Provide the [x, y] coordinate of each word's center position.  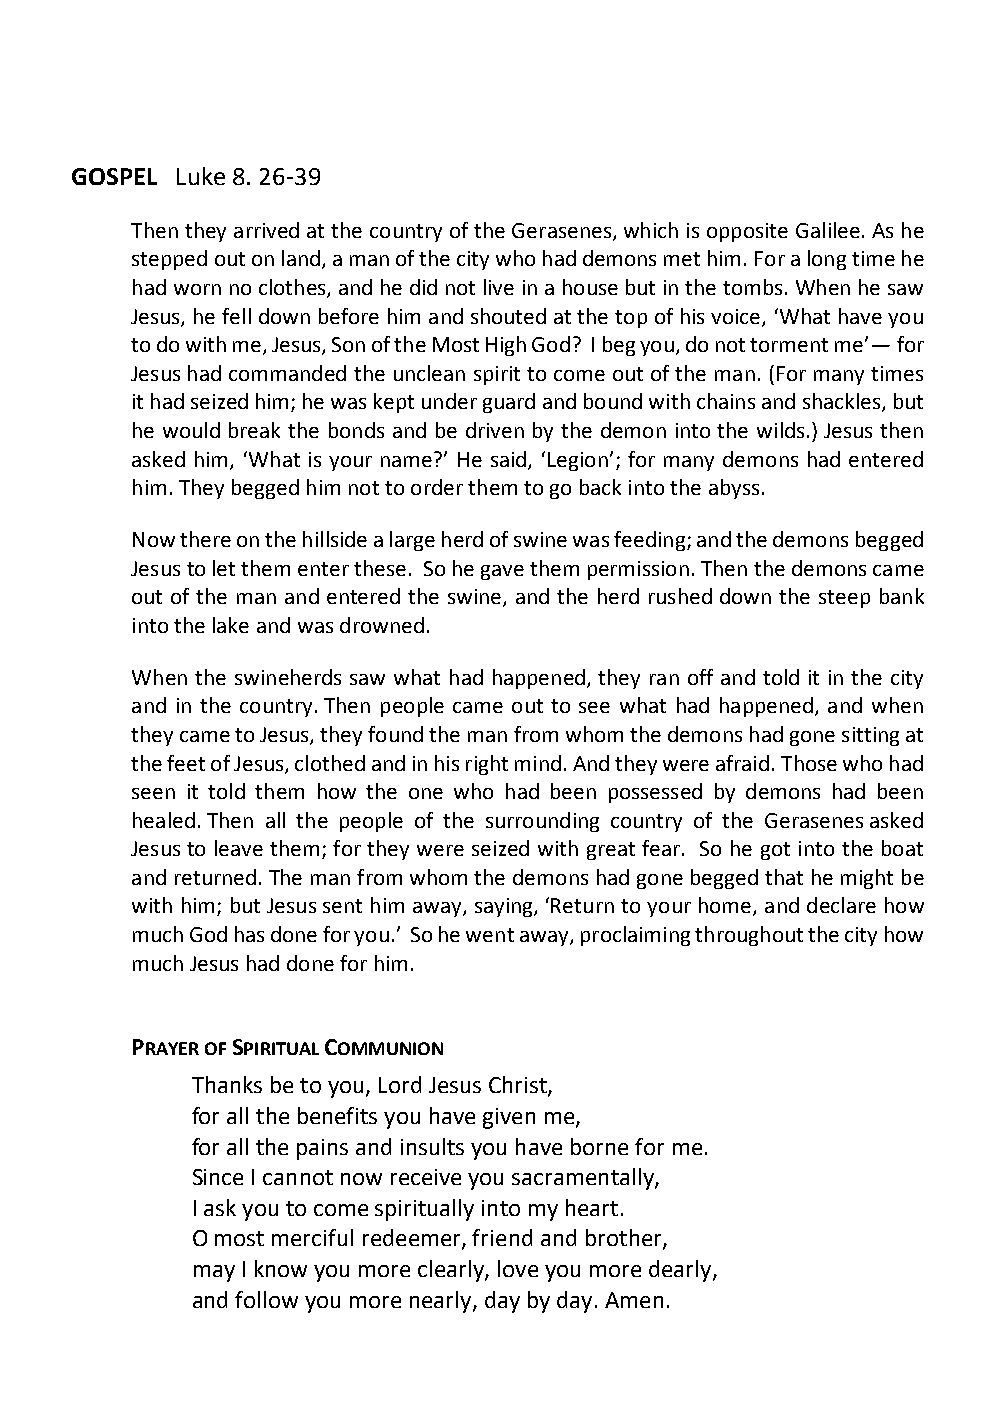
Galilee [828, 230]
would [191, 430]
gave [502, 572]
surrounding [542, 822]
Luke [201, 176]
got [775, 851]
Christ [519, 1086]
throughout [749, 936]
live [499, 287]
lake [231, 625]
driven [495, 430]
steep [844, 599]
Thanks [227, 1084]
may [214, 1273]
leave [239, 848]
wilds [780, 430]
